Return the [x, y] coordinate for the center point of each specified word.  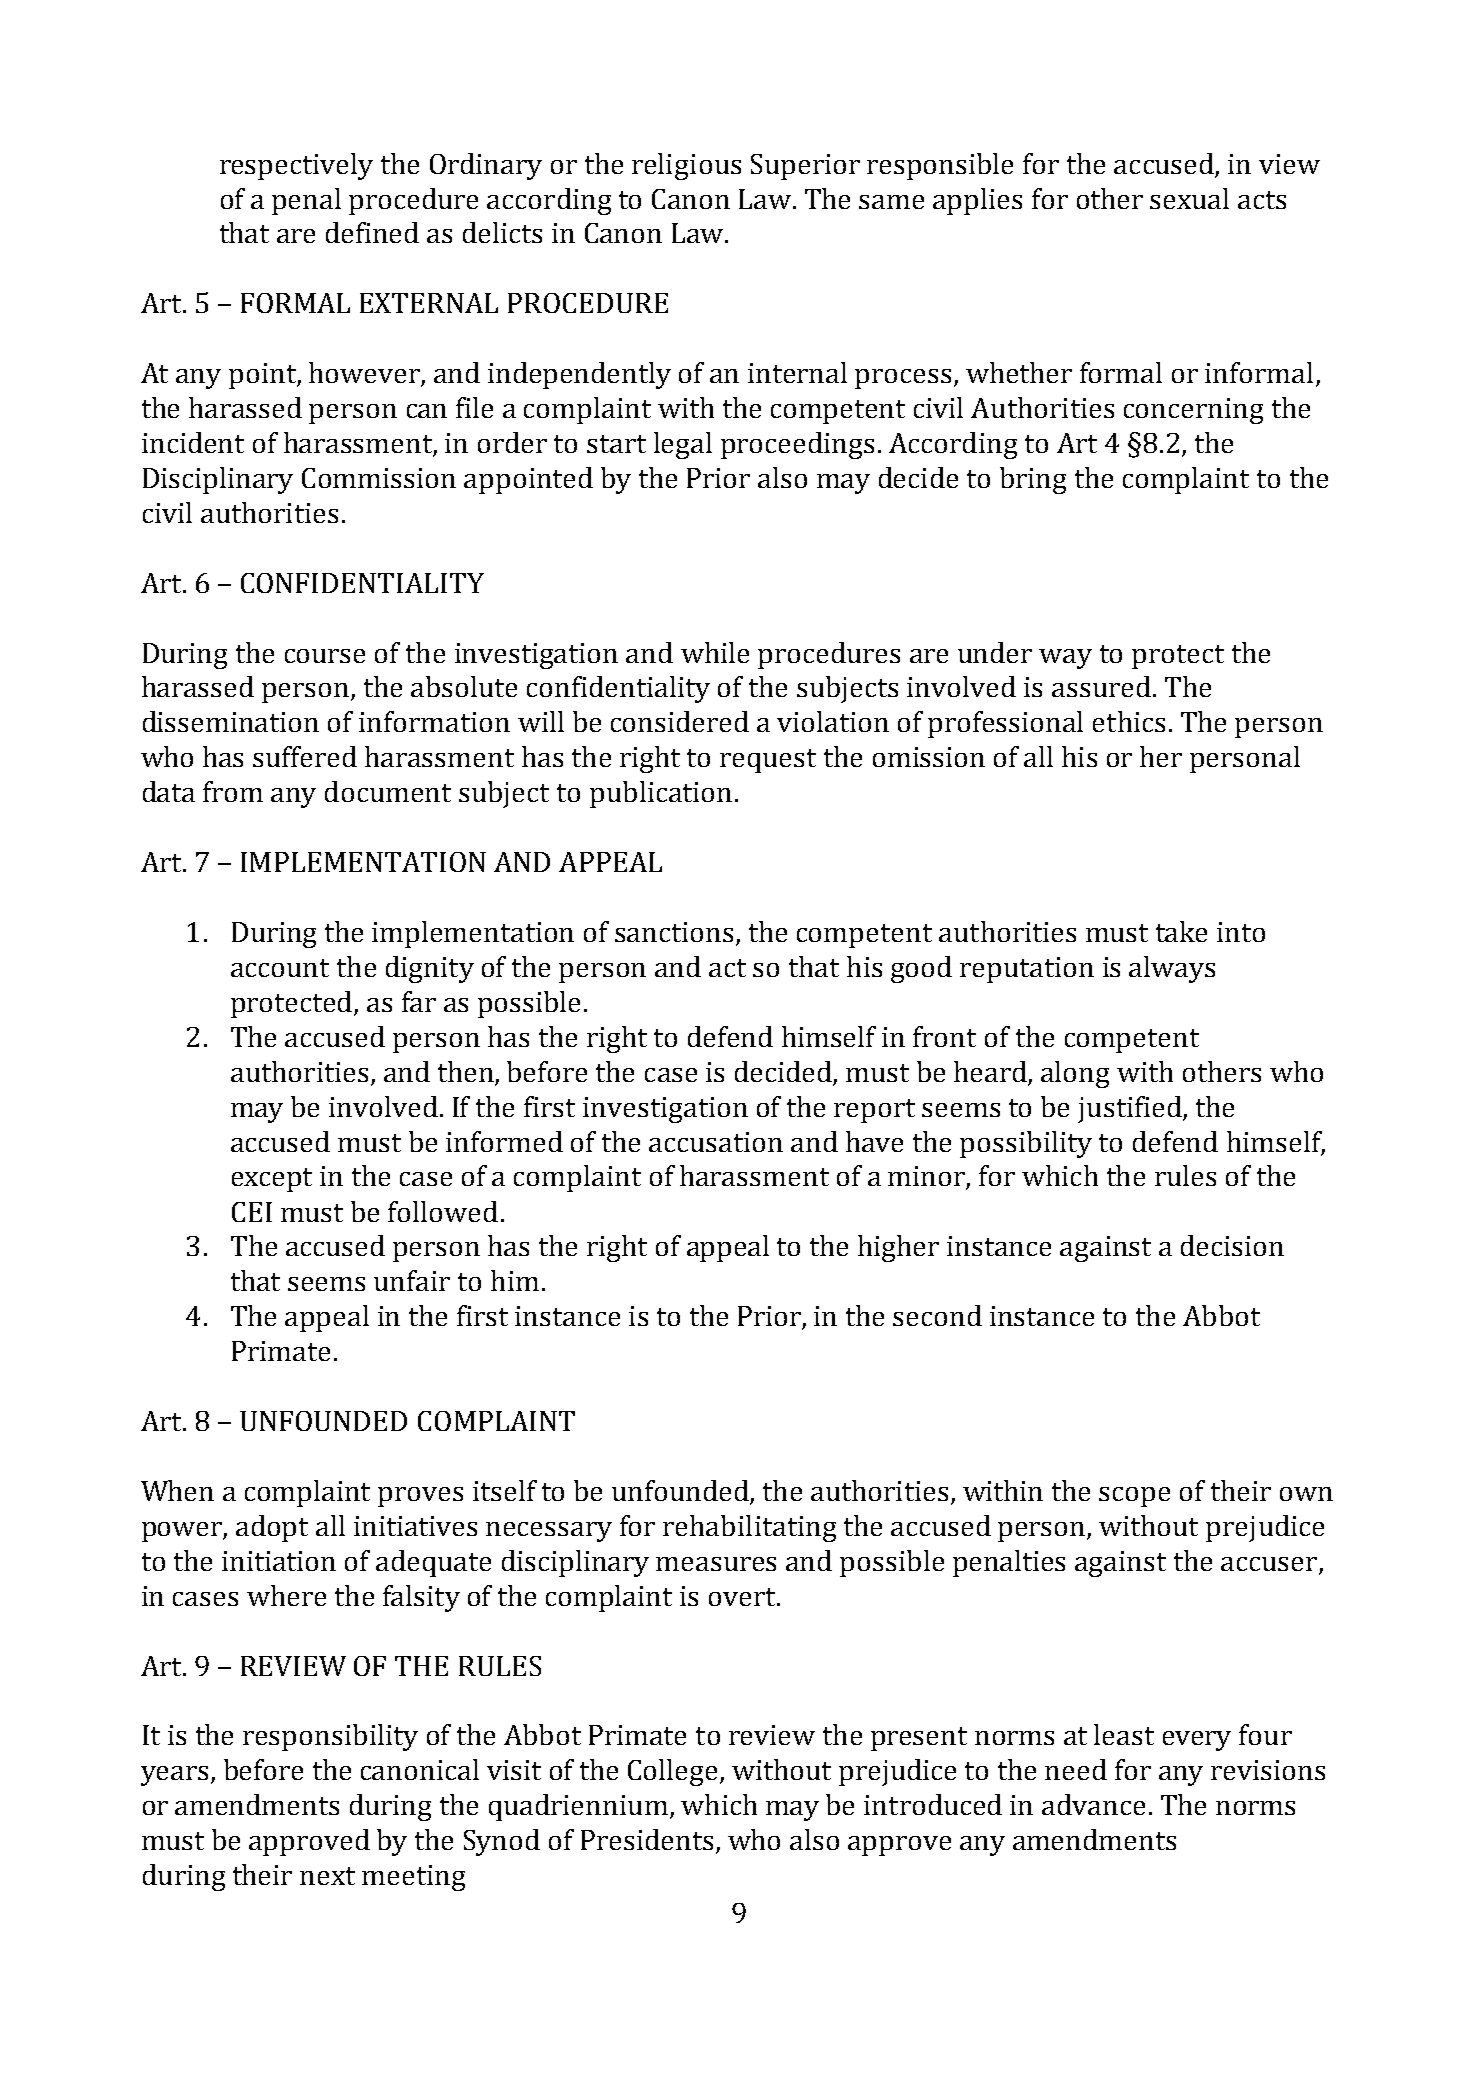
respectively [296, 166]
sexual [1189, 198]
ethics [1129, 721]
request [768, 761]
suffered [305, 756]
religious [686, 166]
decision [1232, 1245]
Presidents [647, 1839]
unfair [412, 1280]
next [327, 1876]
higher [898, 1248]
